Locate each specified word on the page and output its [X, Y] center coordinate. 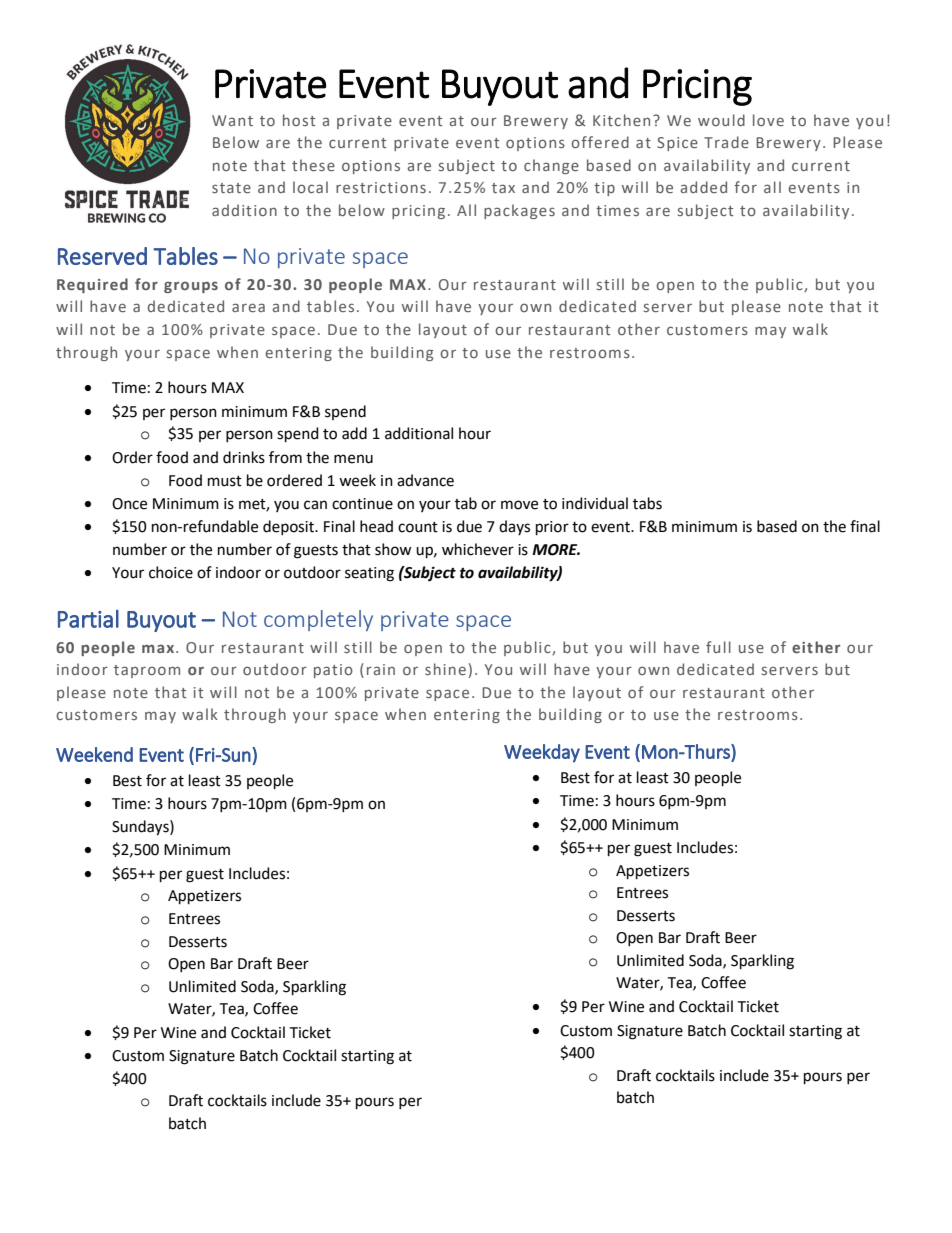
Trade [726, 142]
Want [232, 120]
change [551, 166]
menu [353, 459]
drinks [244, 457]
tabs [647, 503]
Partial [88, 619]
